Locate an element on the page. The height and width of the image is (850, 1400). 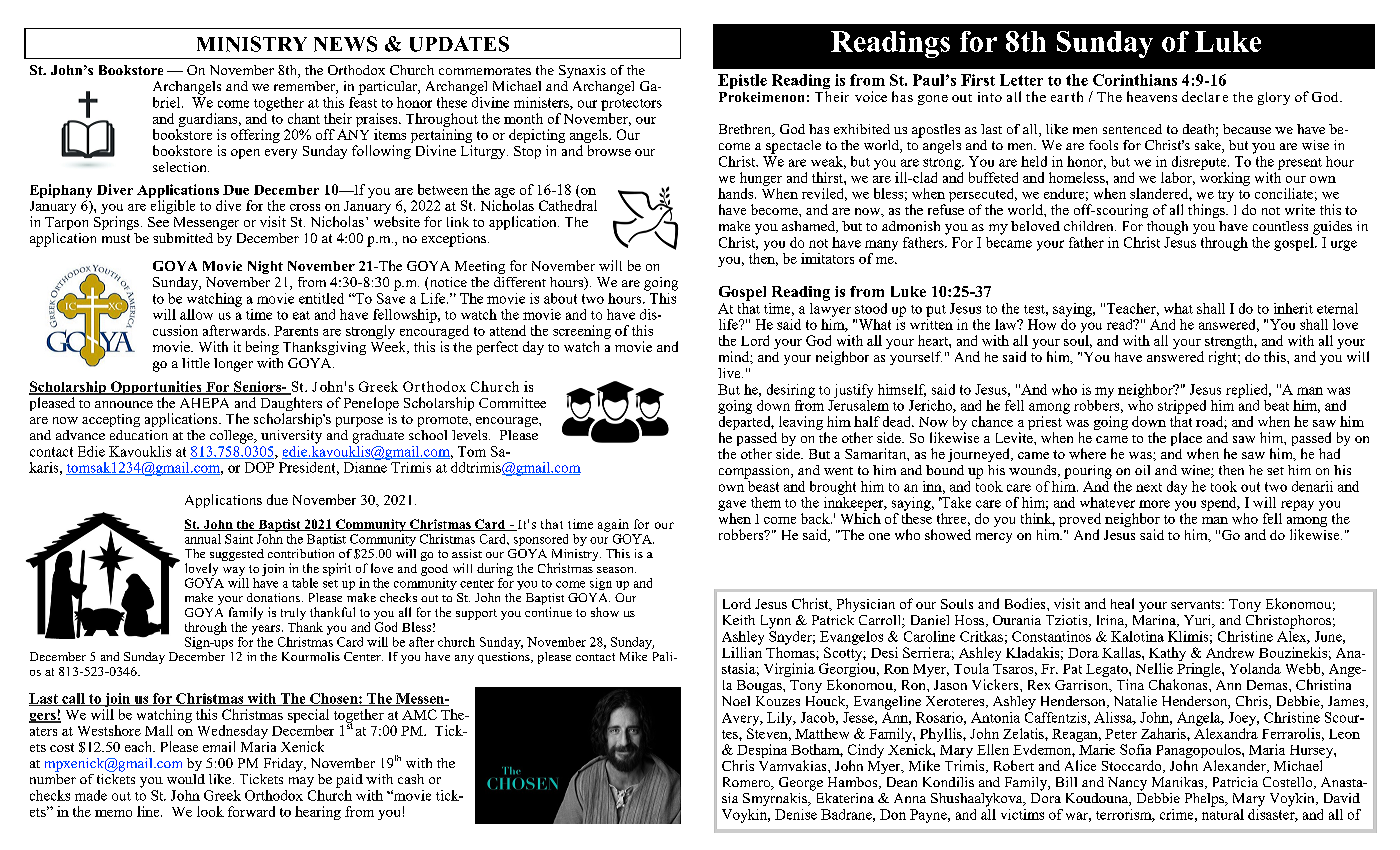
NEWS is located at coordinates (345, 44).
